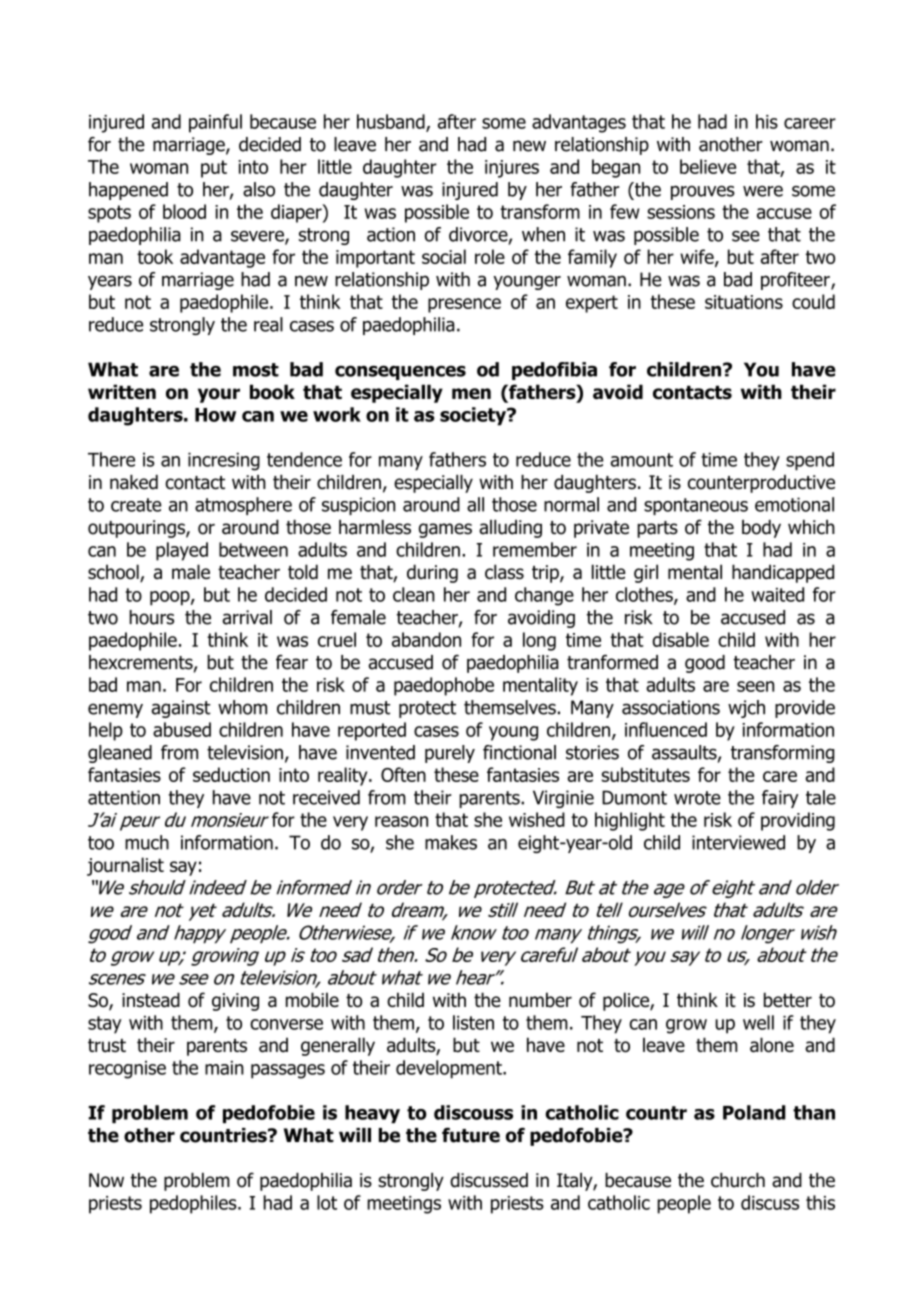 This document has height=1309, width=924. What do you see at coordinates (708, 166) in the document?
I see `believe` at bounding box center [708, 166].
